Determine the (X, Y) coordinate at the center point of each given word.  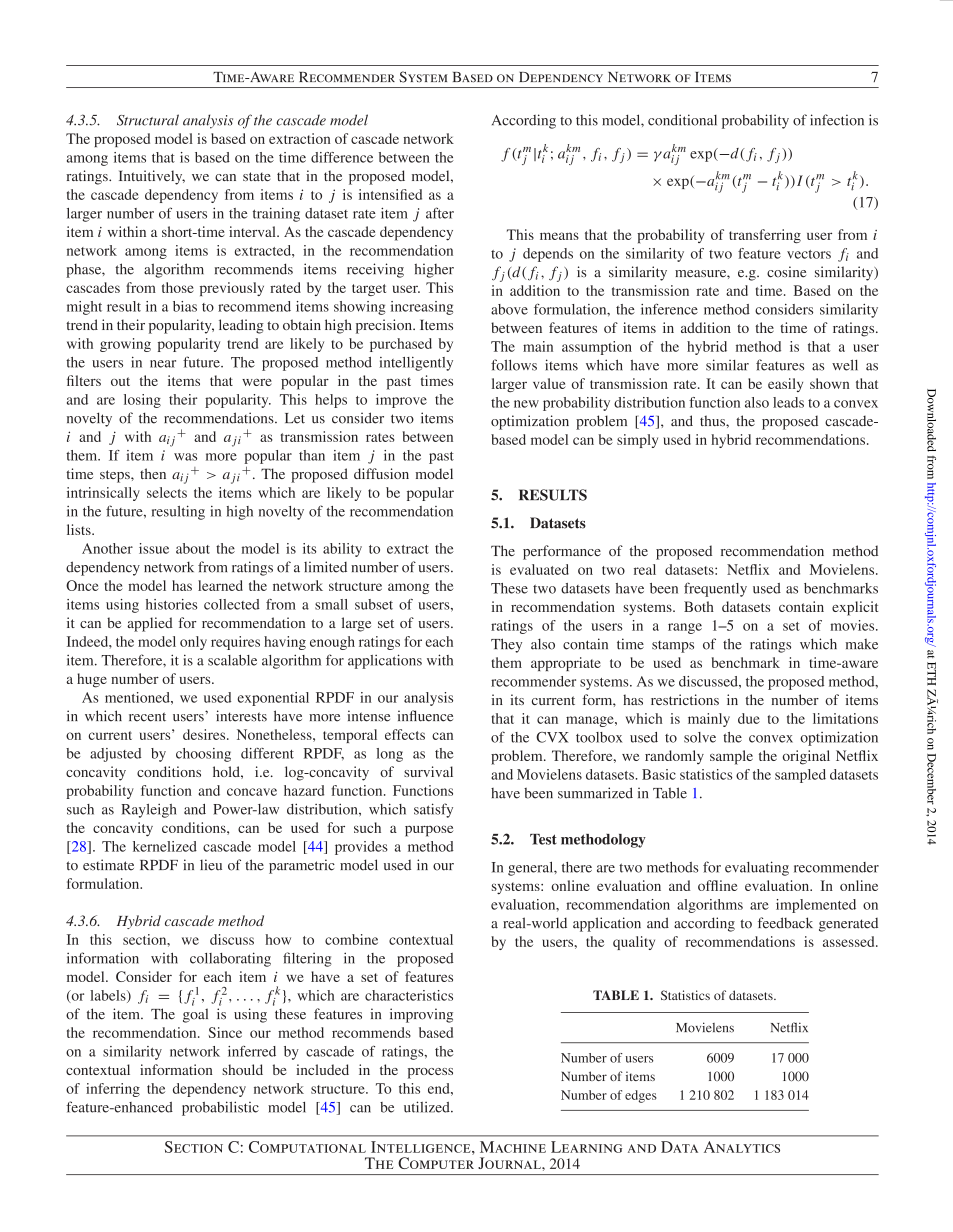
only (193, 643)
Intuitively (152, 177)
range (685, 628)
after (440, 213)
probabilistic (220, 1108)
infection (837, 120)
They (506, 645)
